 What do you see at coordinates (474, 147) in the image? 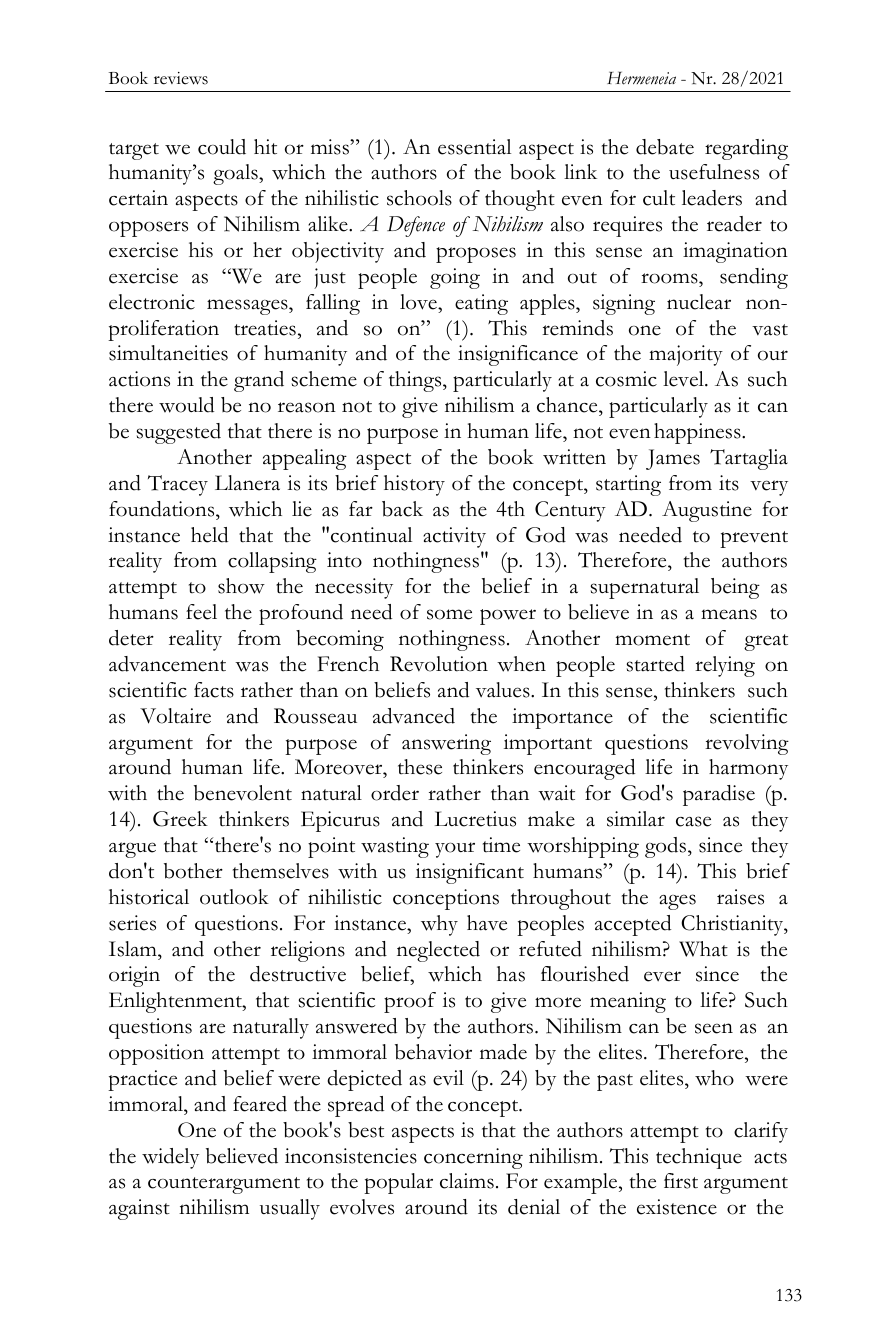
I see `essential` at bounding box center [474, 147].
